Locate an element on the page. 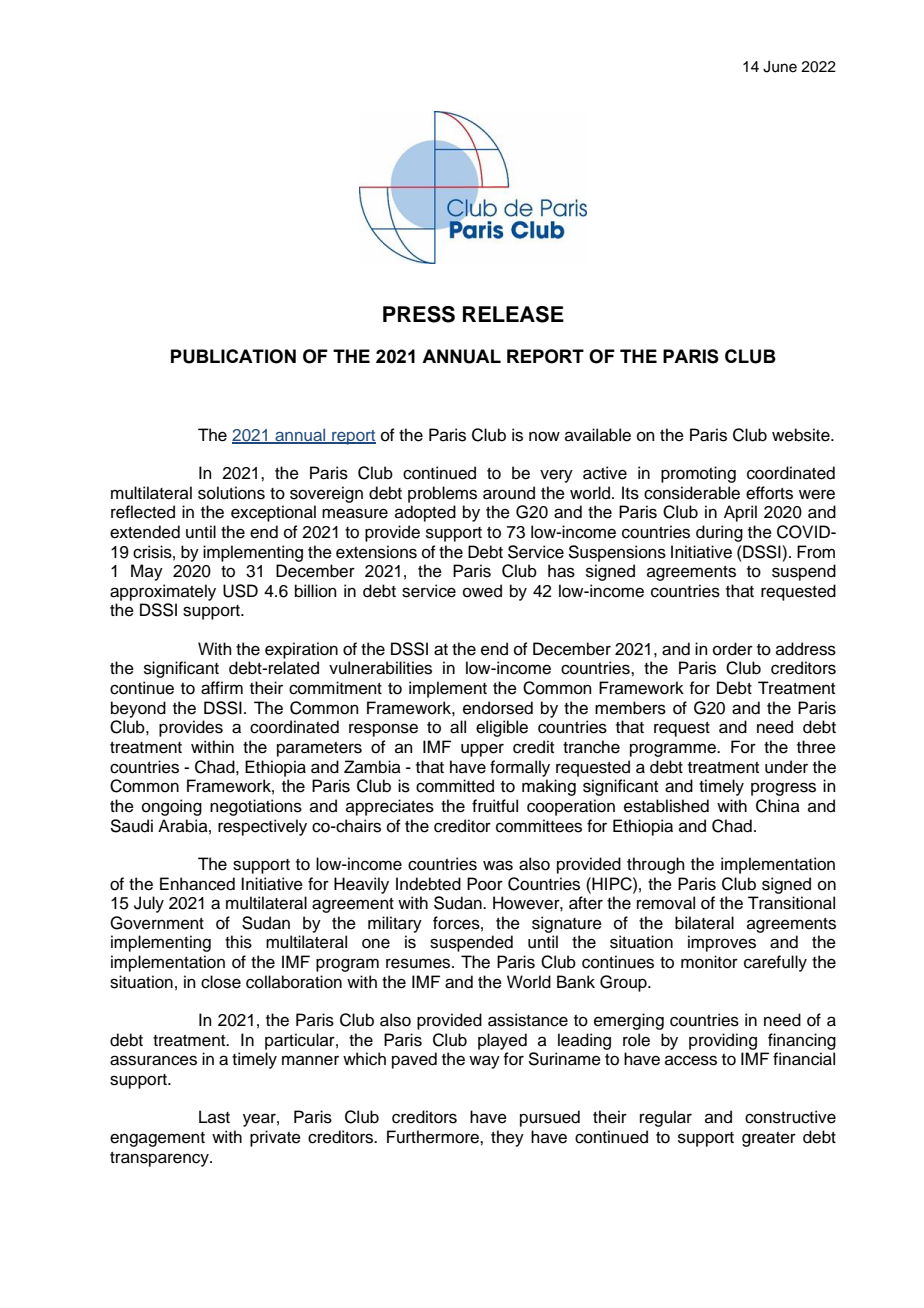 The width and height of the page is (924, 1308). ongoing is located at coordinates (172, 807).
